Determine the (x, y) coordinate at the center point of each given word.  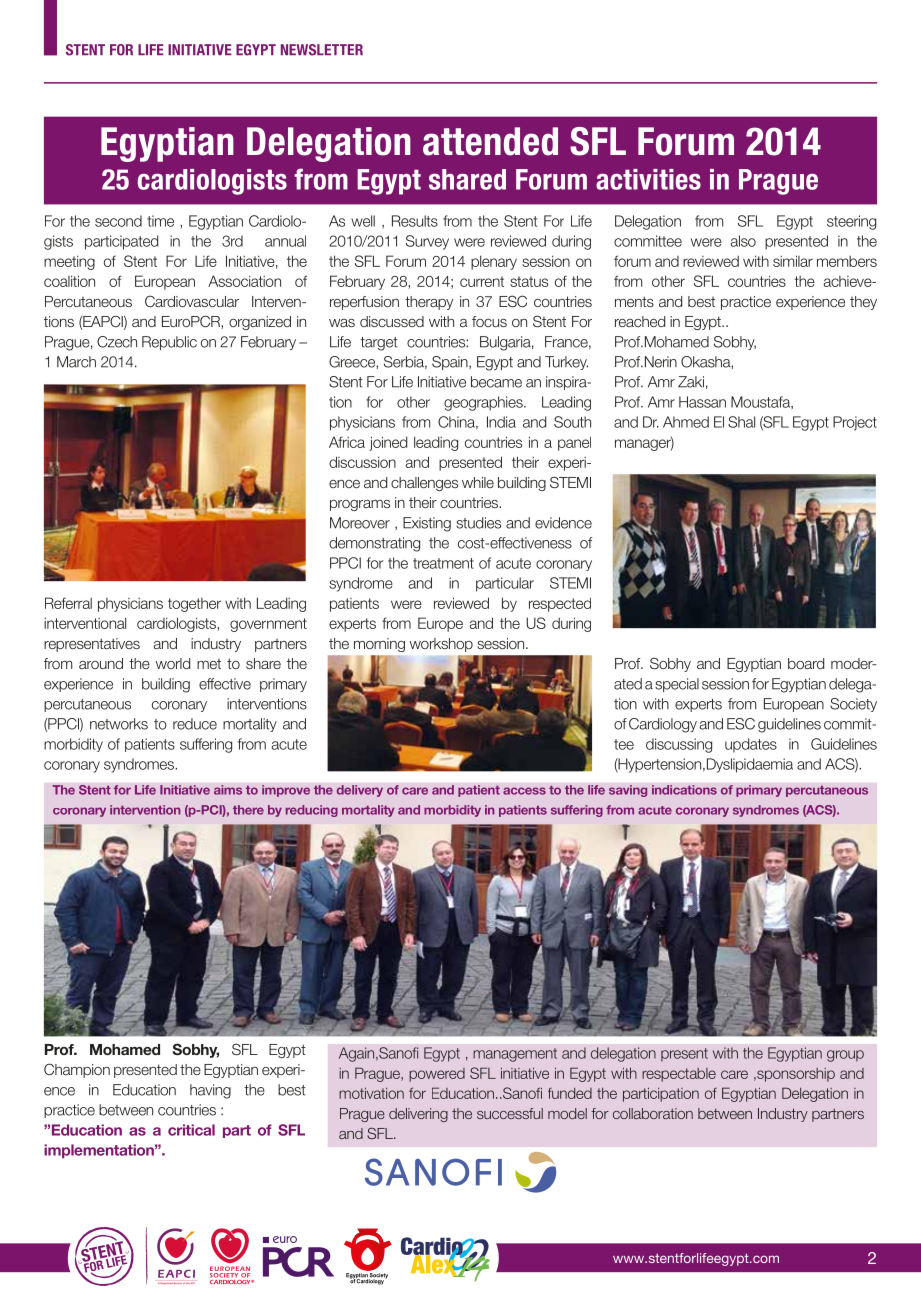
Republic (169, 343)
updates (751, 745)
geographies (484, 403)
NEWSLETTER (322, 50)
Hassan (702, 402)
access (524, 791)
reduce (195, 724)
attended (490, 141)
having (210, 1091)
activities (648, 179)
